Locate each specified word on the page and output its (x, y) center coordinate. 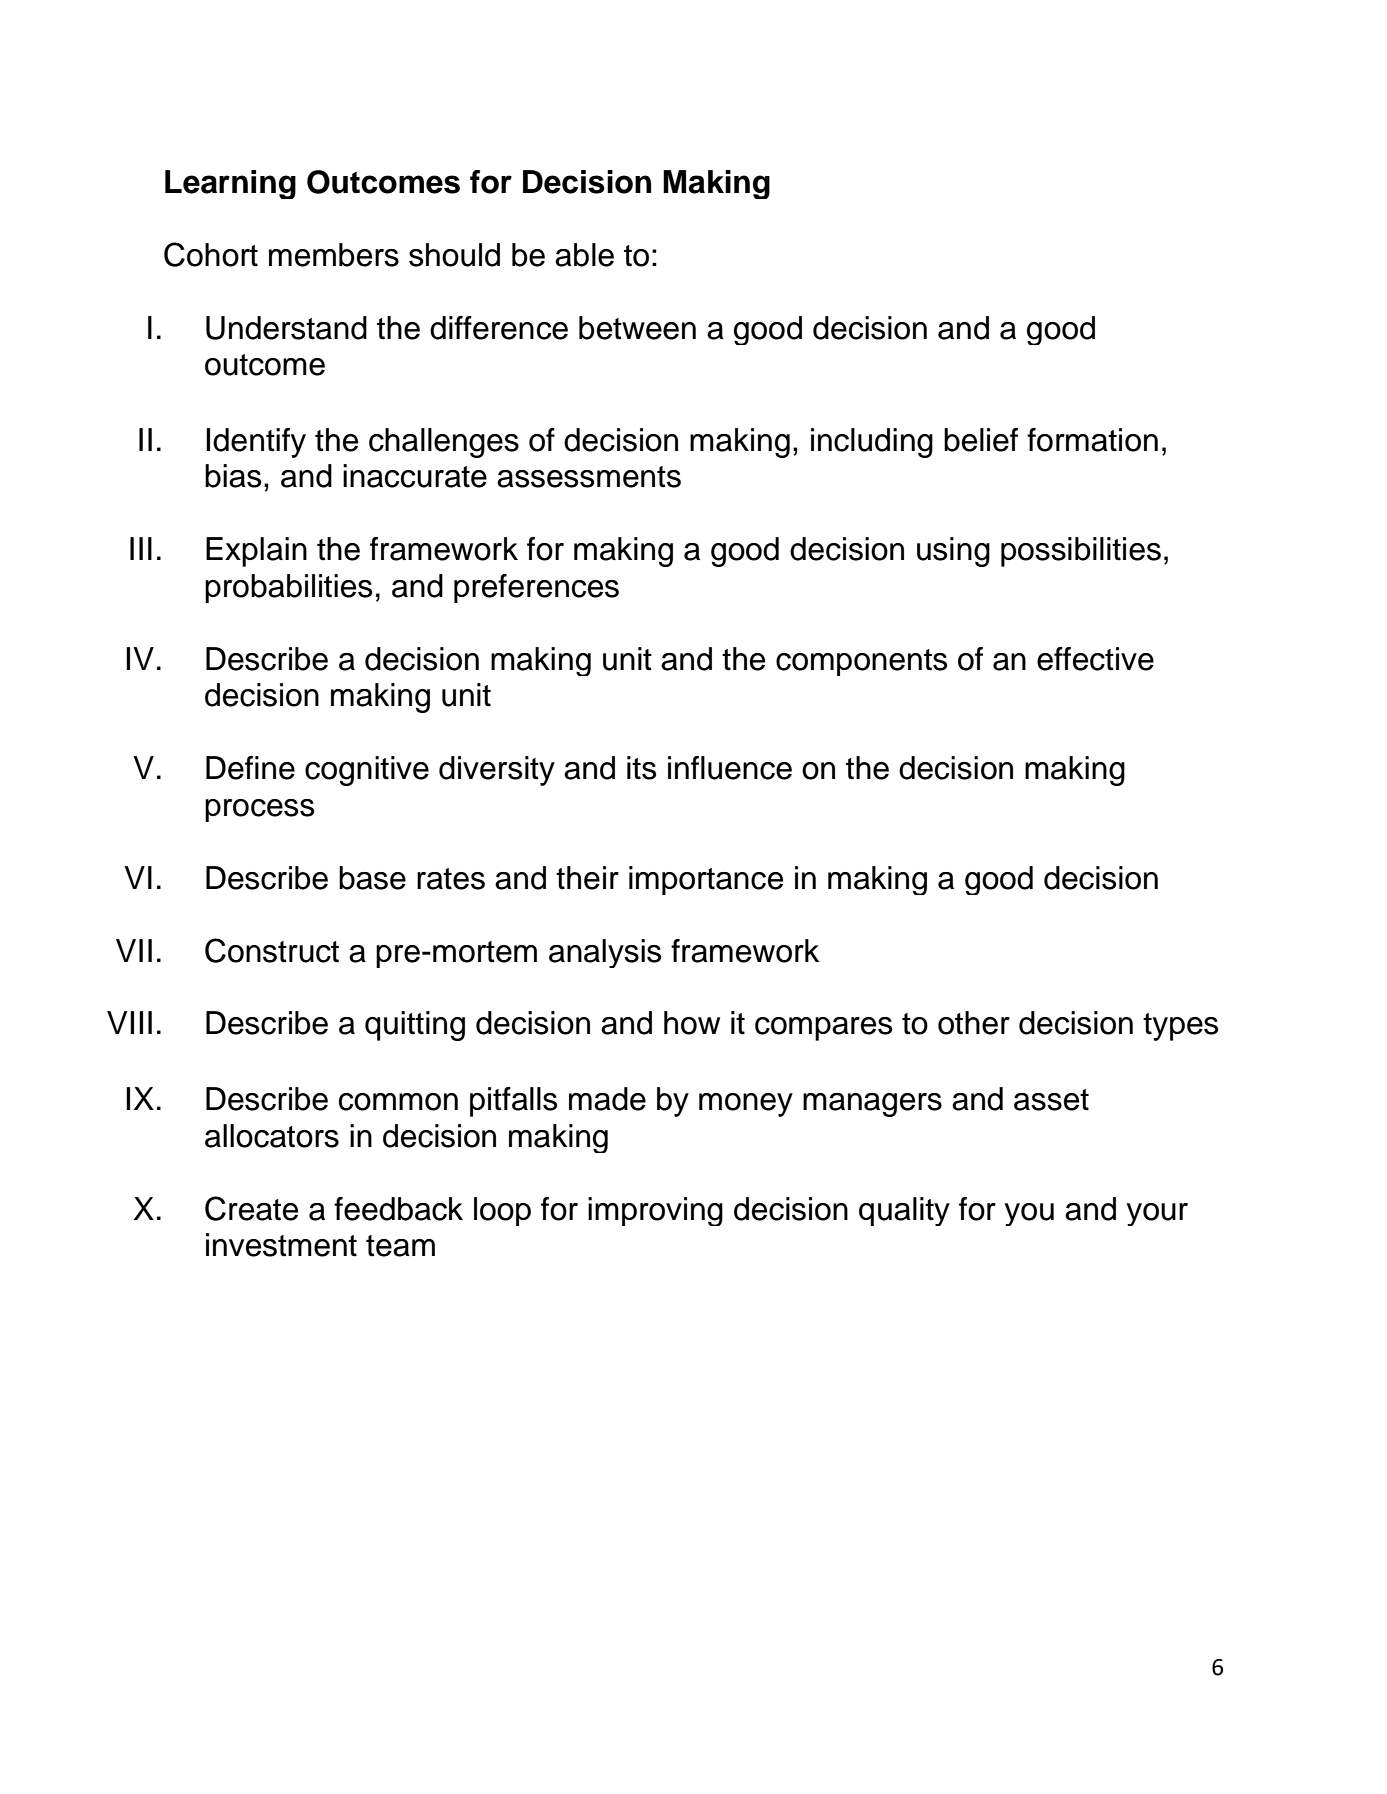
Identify (256, 443)
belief (981, 440)
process (260, 810)
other (974, 1023)
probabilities (289, 588)
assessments (589, 477)
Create (251, 1208)
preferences (536, 588)
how (692, 1023)
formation (1092, 440)
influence (730, 768)
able (584, 255)
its (642, 768)
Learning (230, 184)
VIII (129, 1022)
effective (1095, 659)
